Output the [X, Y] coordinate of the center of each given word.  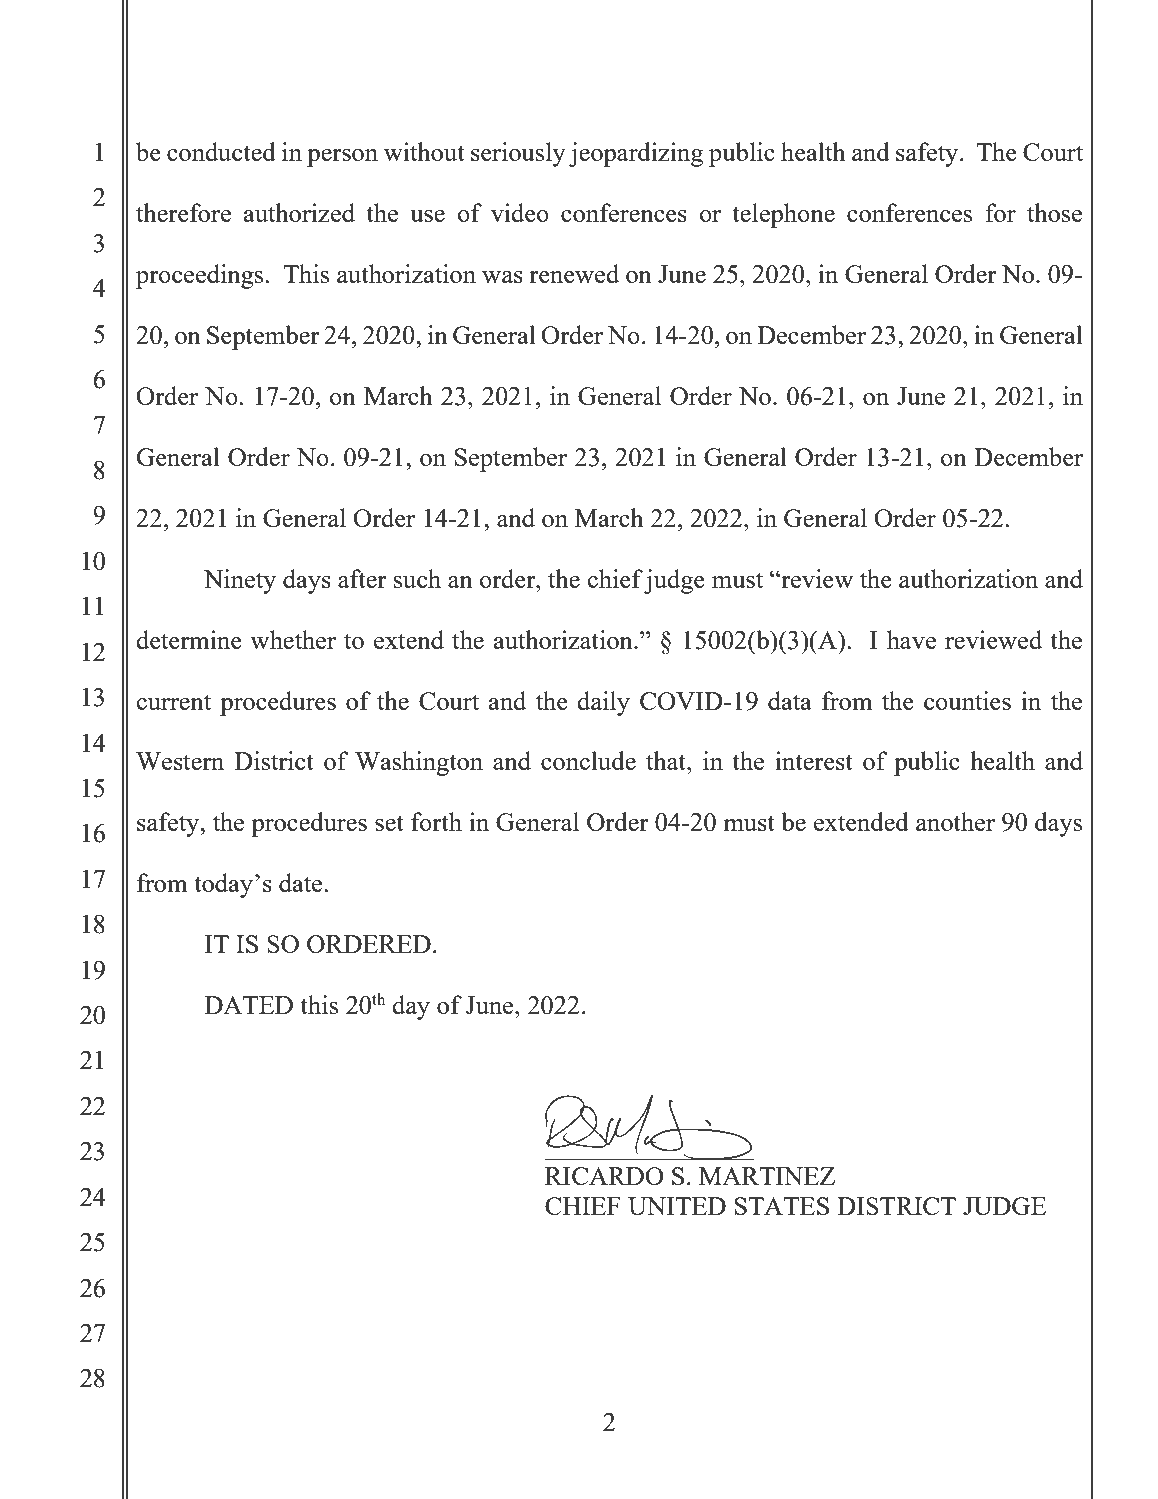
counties [967, 700]
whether [293, 639]
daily [603, 703]
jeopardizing [636, 154]
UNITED [677, 1206]
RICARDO [604, 1176]
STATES [782, 1206]
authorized [299, 212]
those [1054, 212]
